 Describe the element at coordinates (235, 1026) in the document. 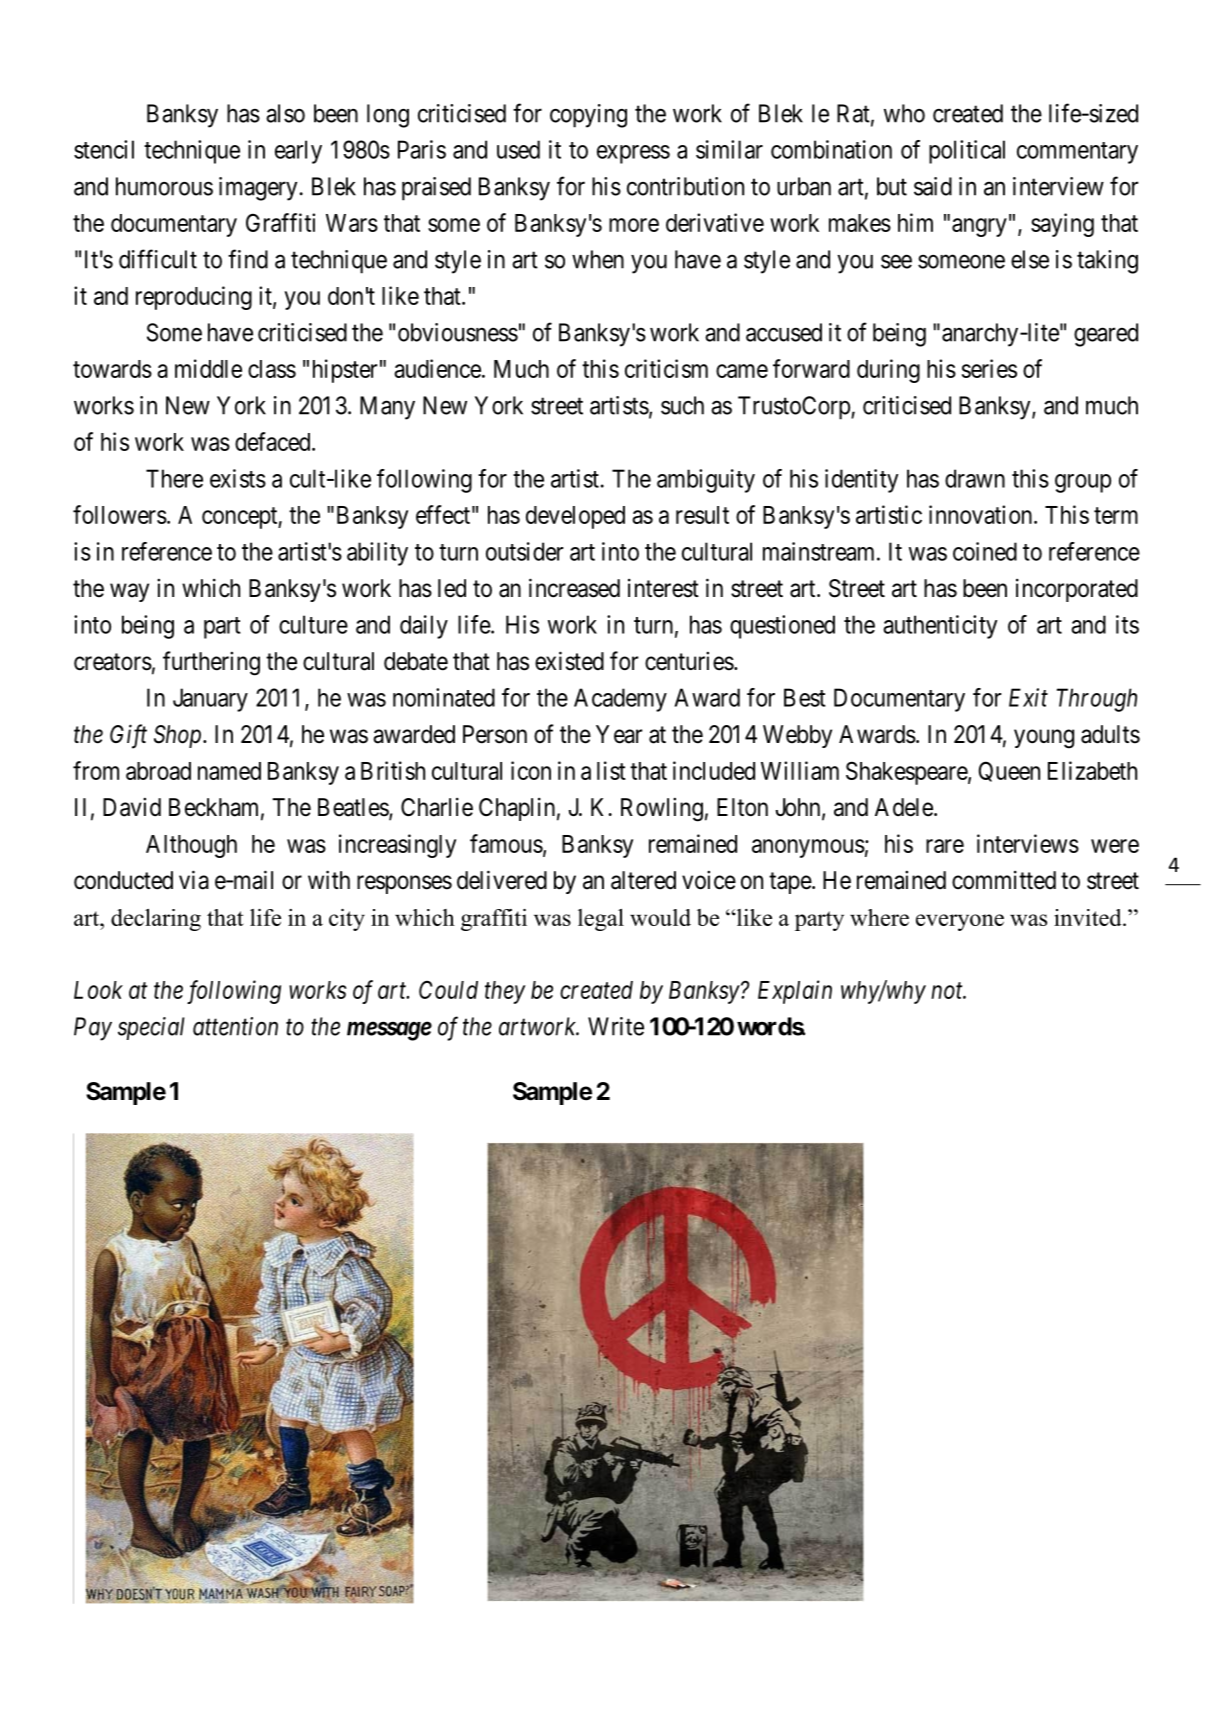

I see `attention` at that location.
